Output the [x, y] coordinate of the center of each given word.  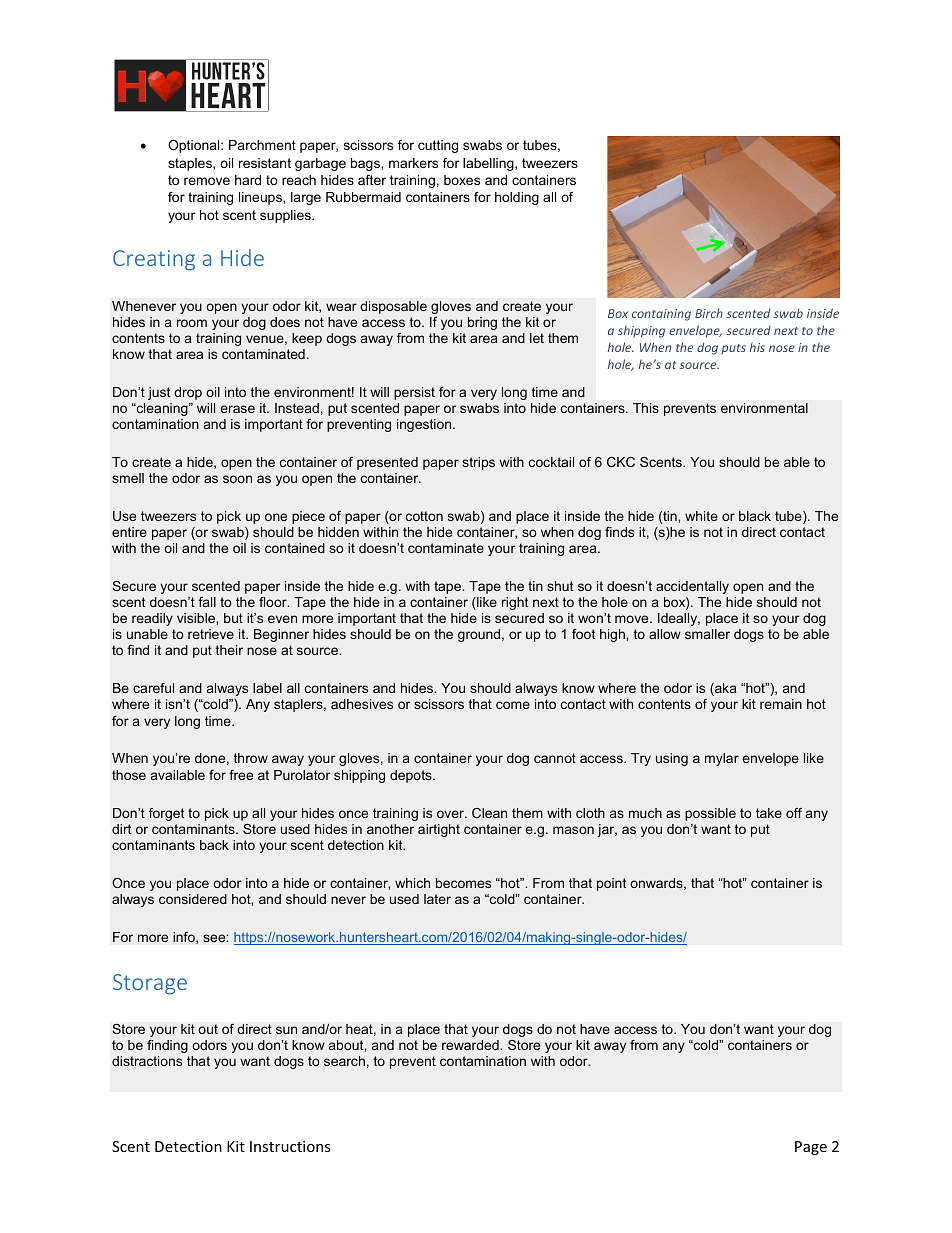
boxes [462, 180]
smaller [707, 634]
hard [248, 180]
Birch [709, 313]
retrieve [211, 634]
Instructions [290, 1146]
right [515, 603]
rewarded [471, 1045]
